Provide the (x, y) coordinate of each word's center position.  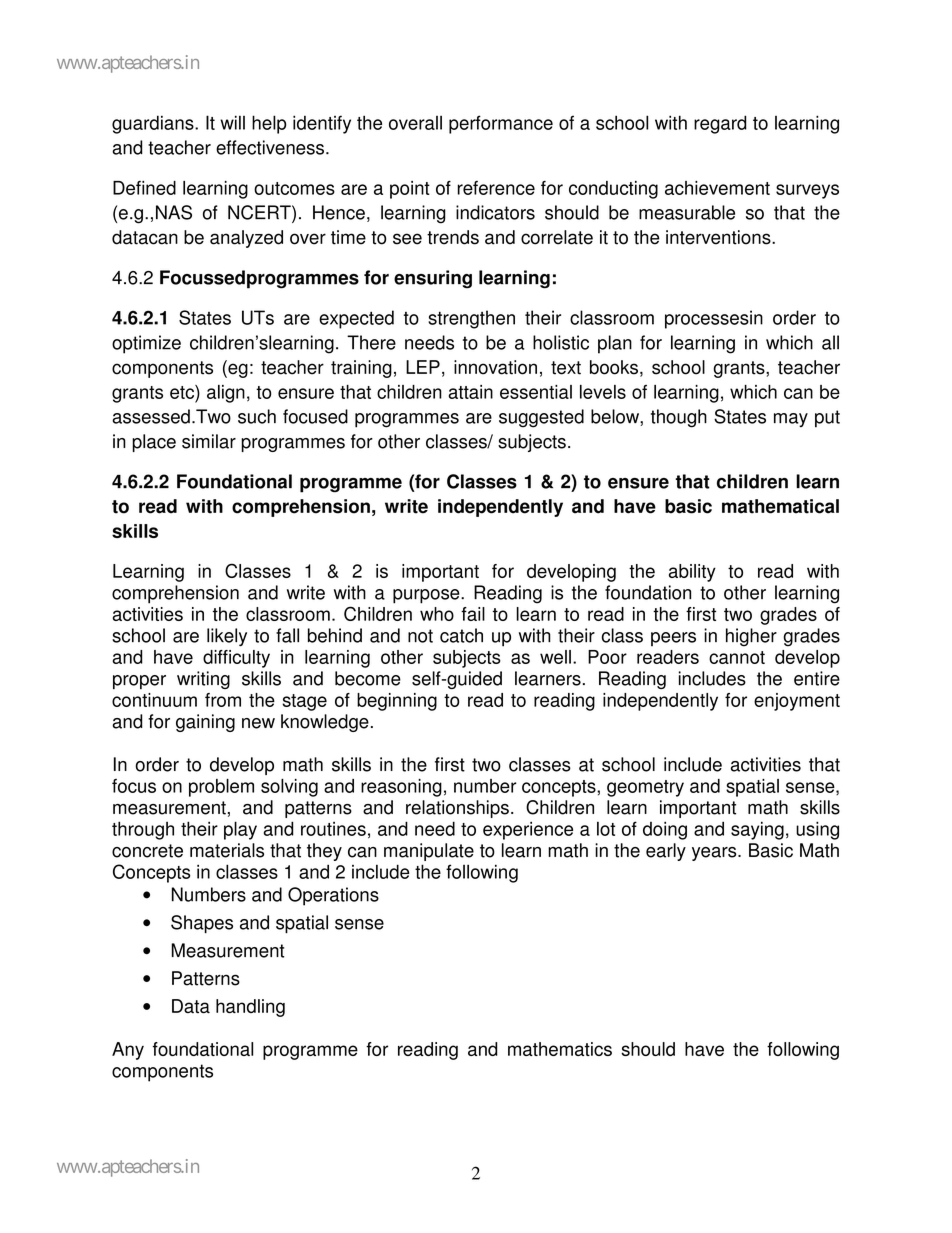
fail (473, 614)
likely (227, 637)
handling (250, 1008)
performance (501, 124)
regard (720, 124)
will (232, 122)
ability (692, 573)
